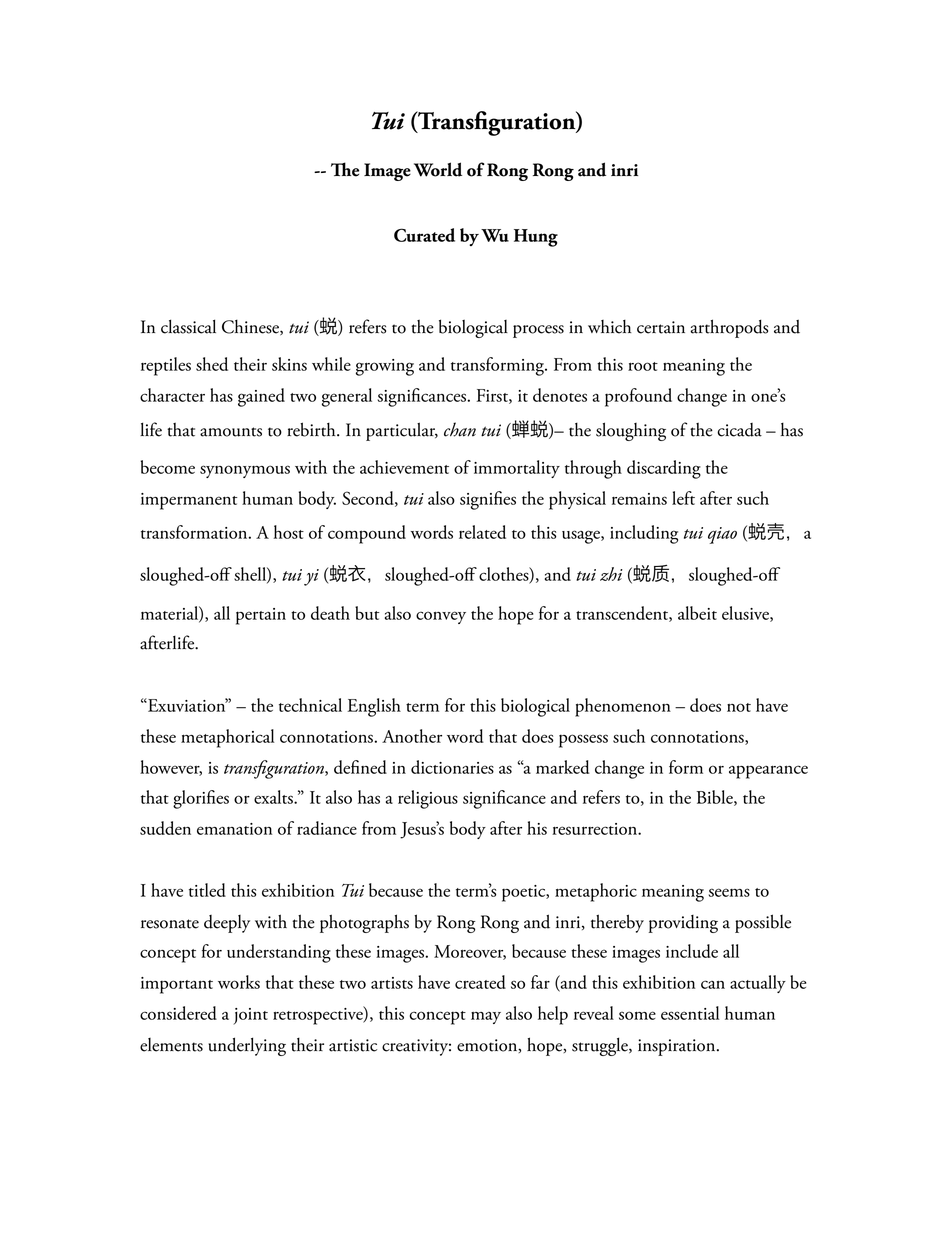 This image has height=1233, width=952. Describe the element at coordinates (441, 617) in the image. I see `convey` at that location.
